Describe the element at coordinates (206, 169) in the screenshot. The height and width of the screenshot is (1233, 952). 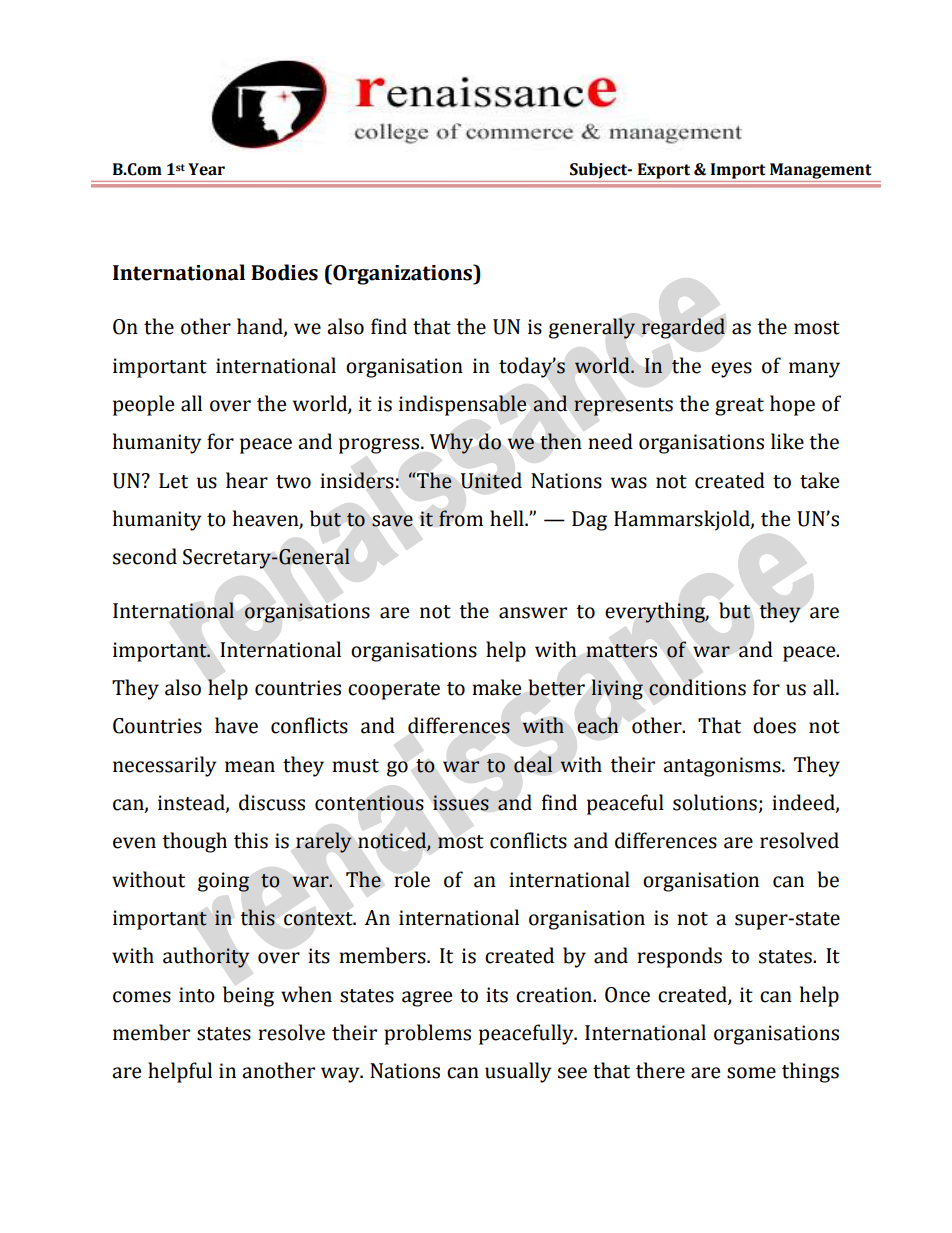
I see `Year` at that location.
